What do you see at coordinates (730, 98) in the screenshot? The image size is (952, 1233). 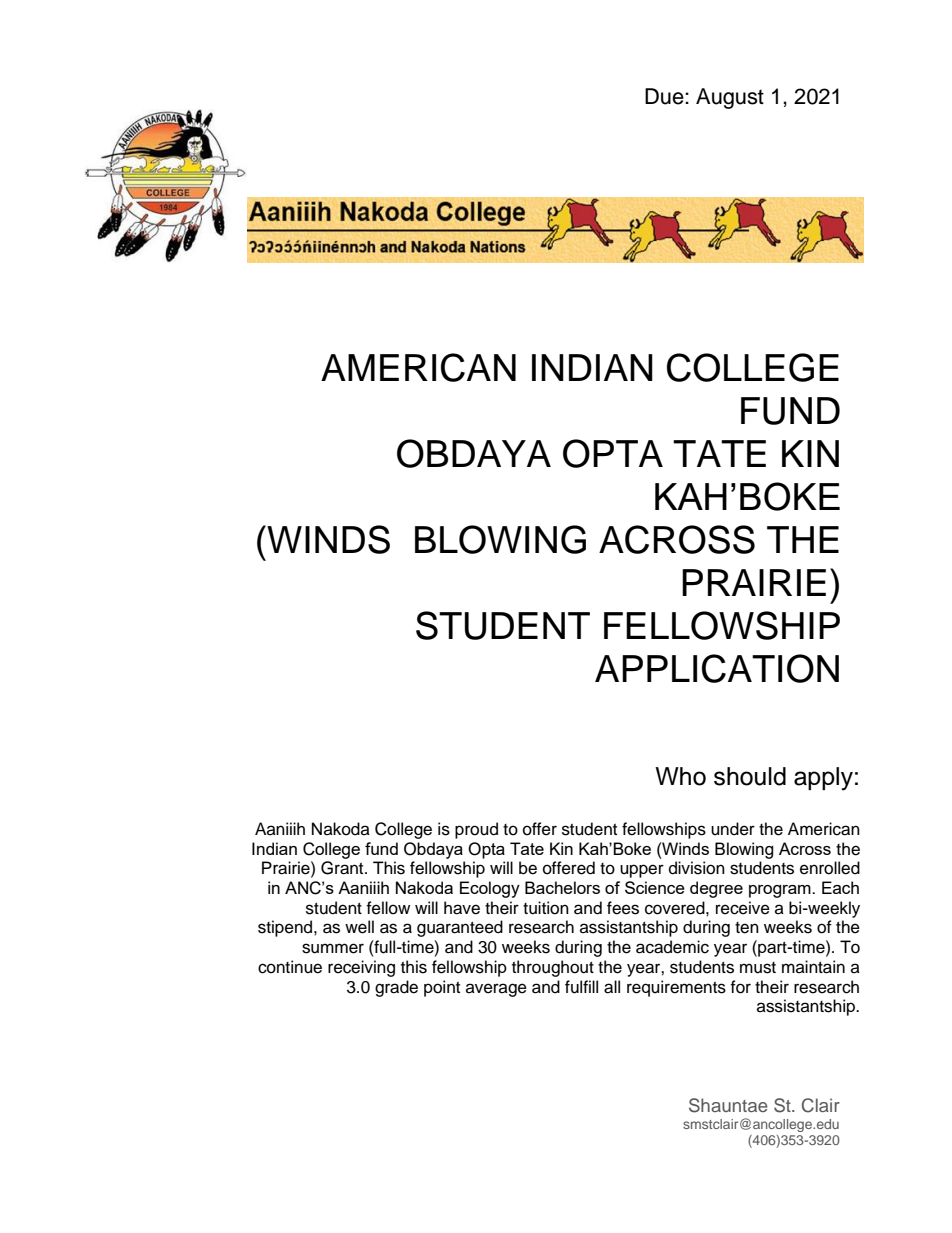 I see `August` at bounding box center [730, 98].
